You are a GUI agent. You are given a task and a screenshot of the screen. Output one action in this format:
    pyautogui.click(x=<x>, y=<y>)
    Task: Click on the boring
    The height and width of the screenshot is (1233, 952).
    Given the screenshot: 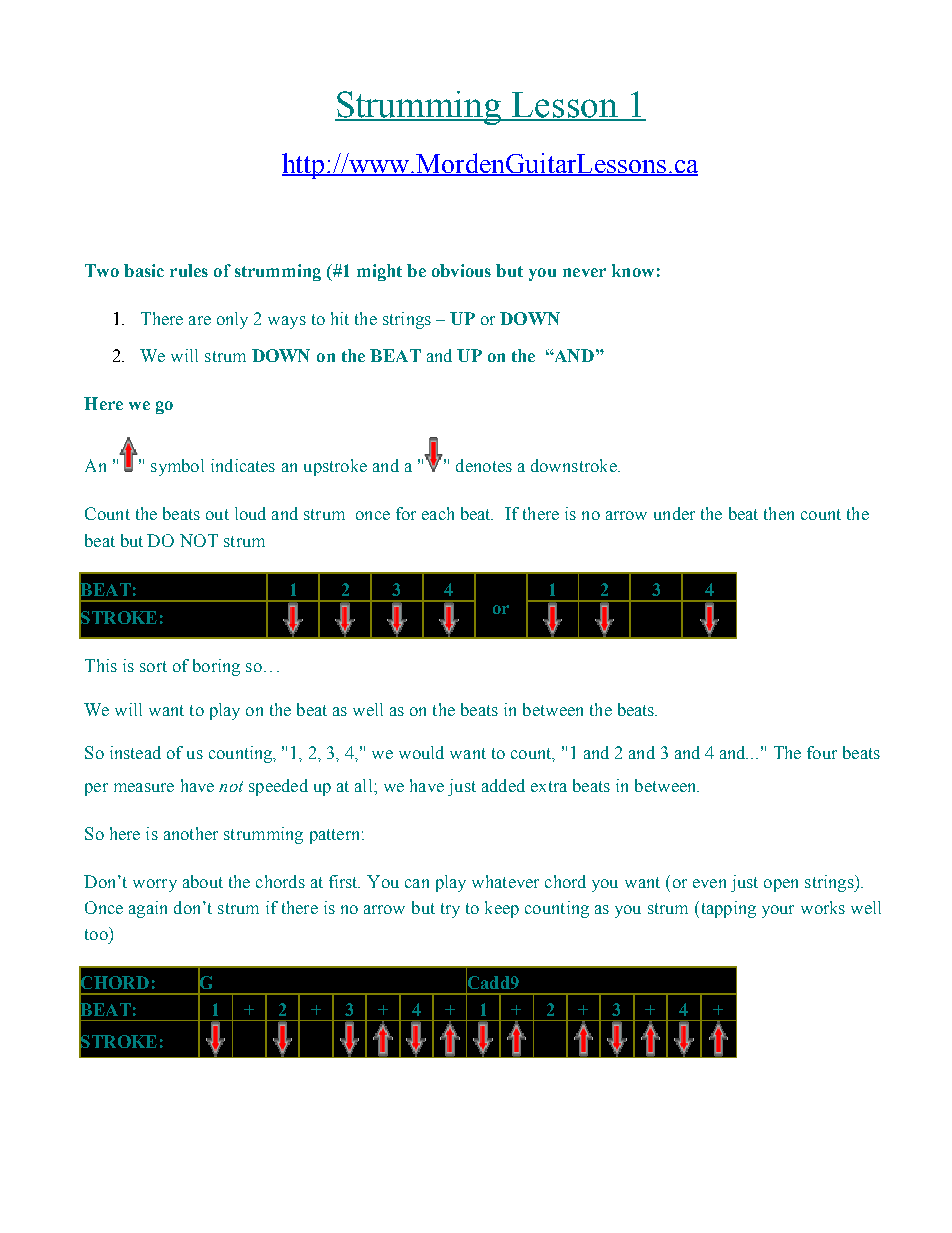 What is the action you would take?
    pyautogui.click(x=216, y=667)
